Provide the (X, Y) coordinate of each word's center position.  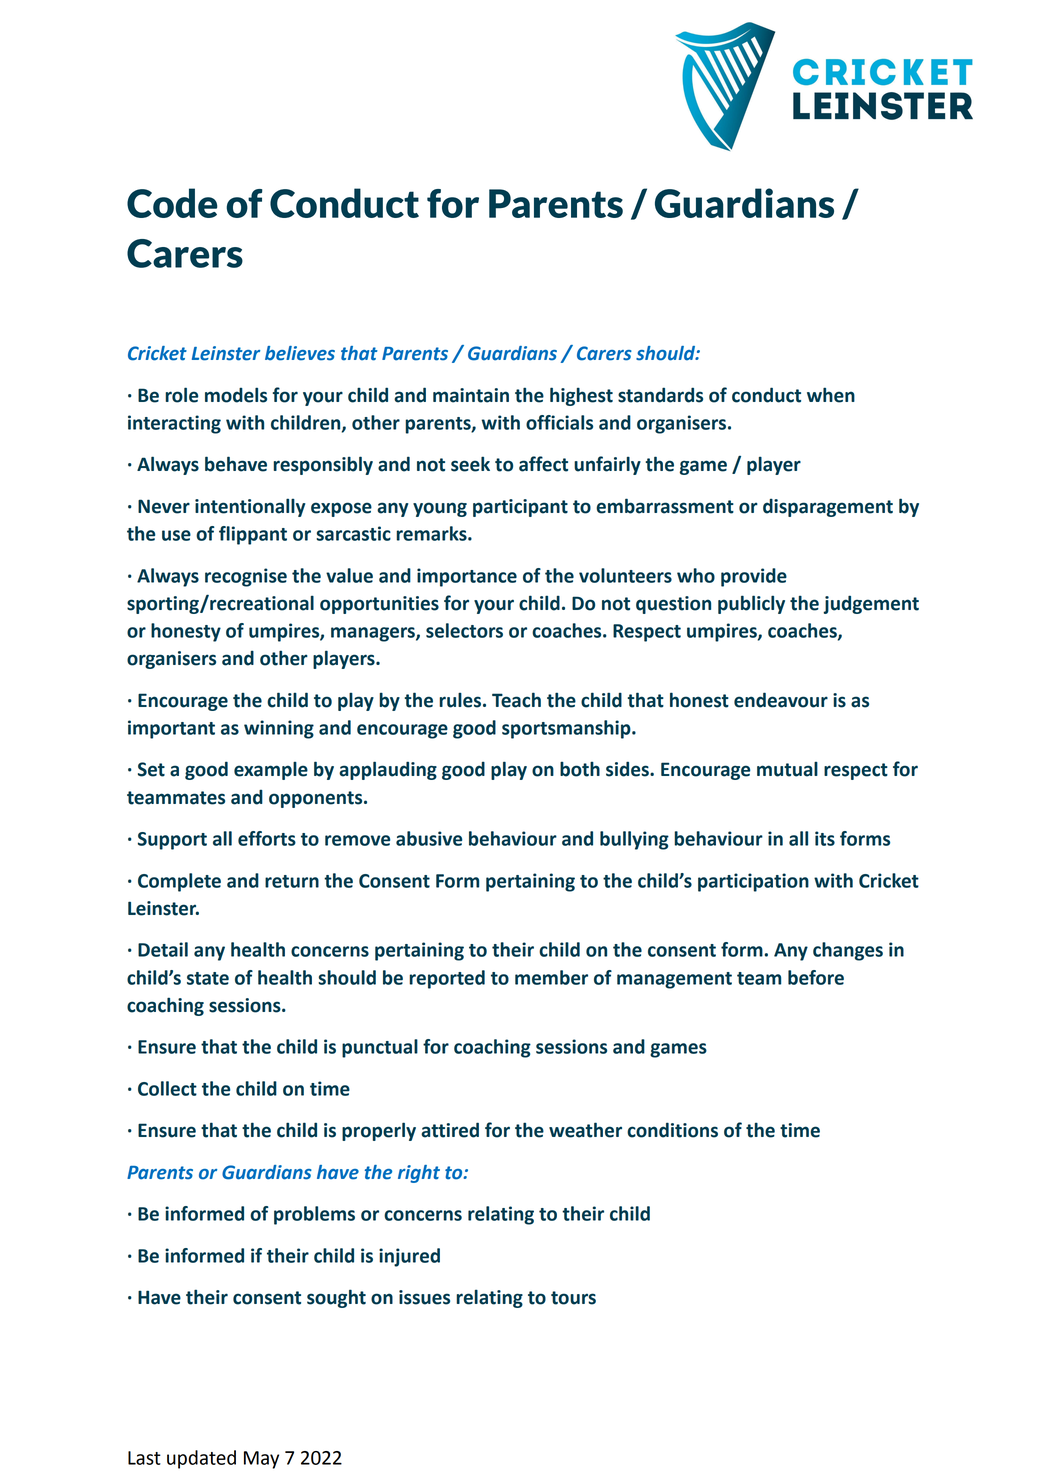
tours (573, 1298)
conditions (672, 1130)
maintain (471, 395)
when (831, 395)
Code (172, 203)
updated (201, 1459)
